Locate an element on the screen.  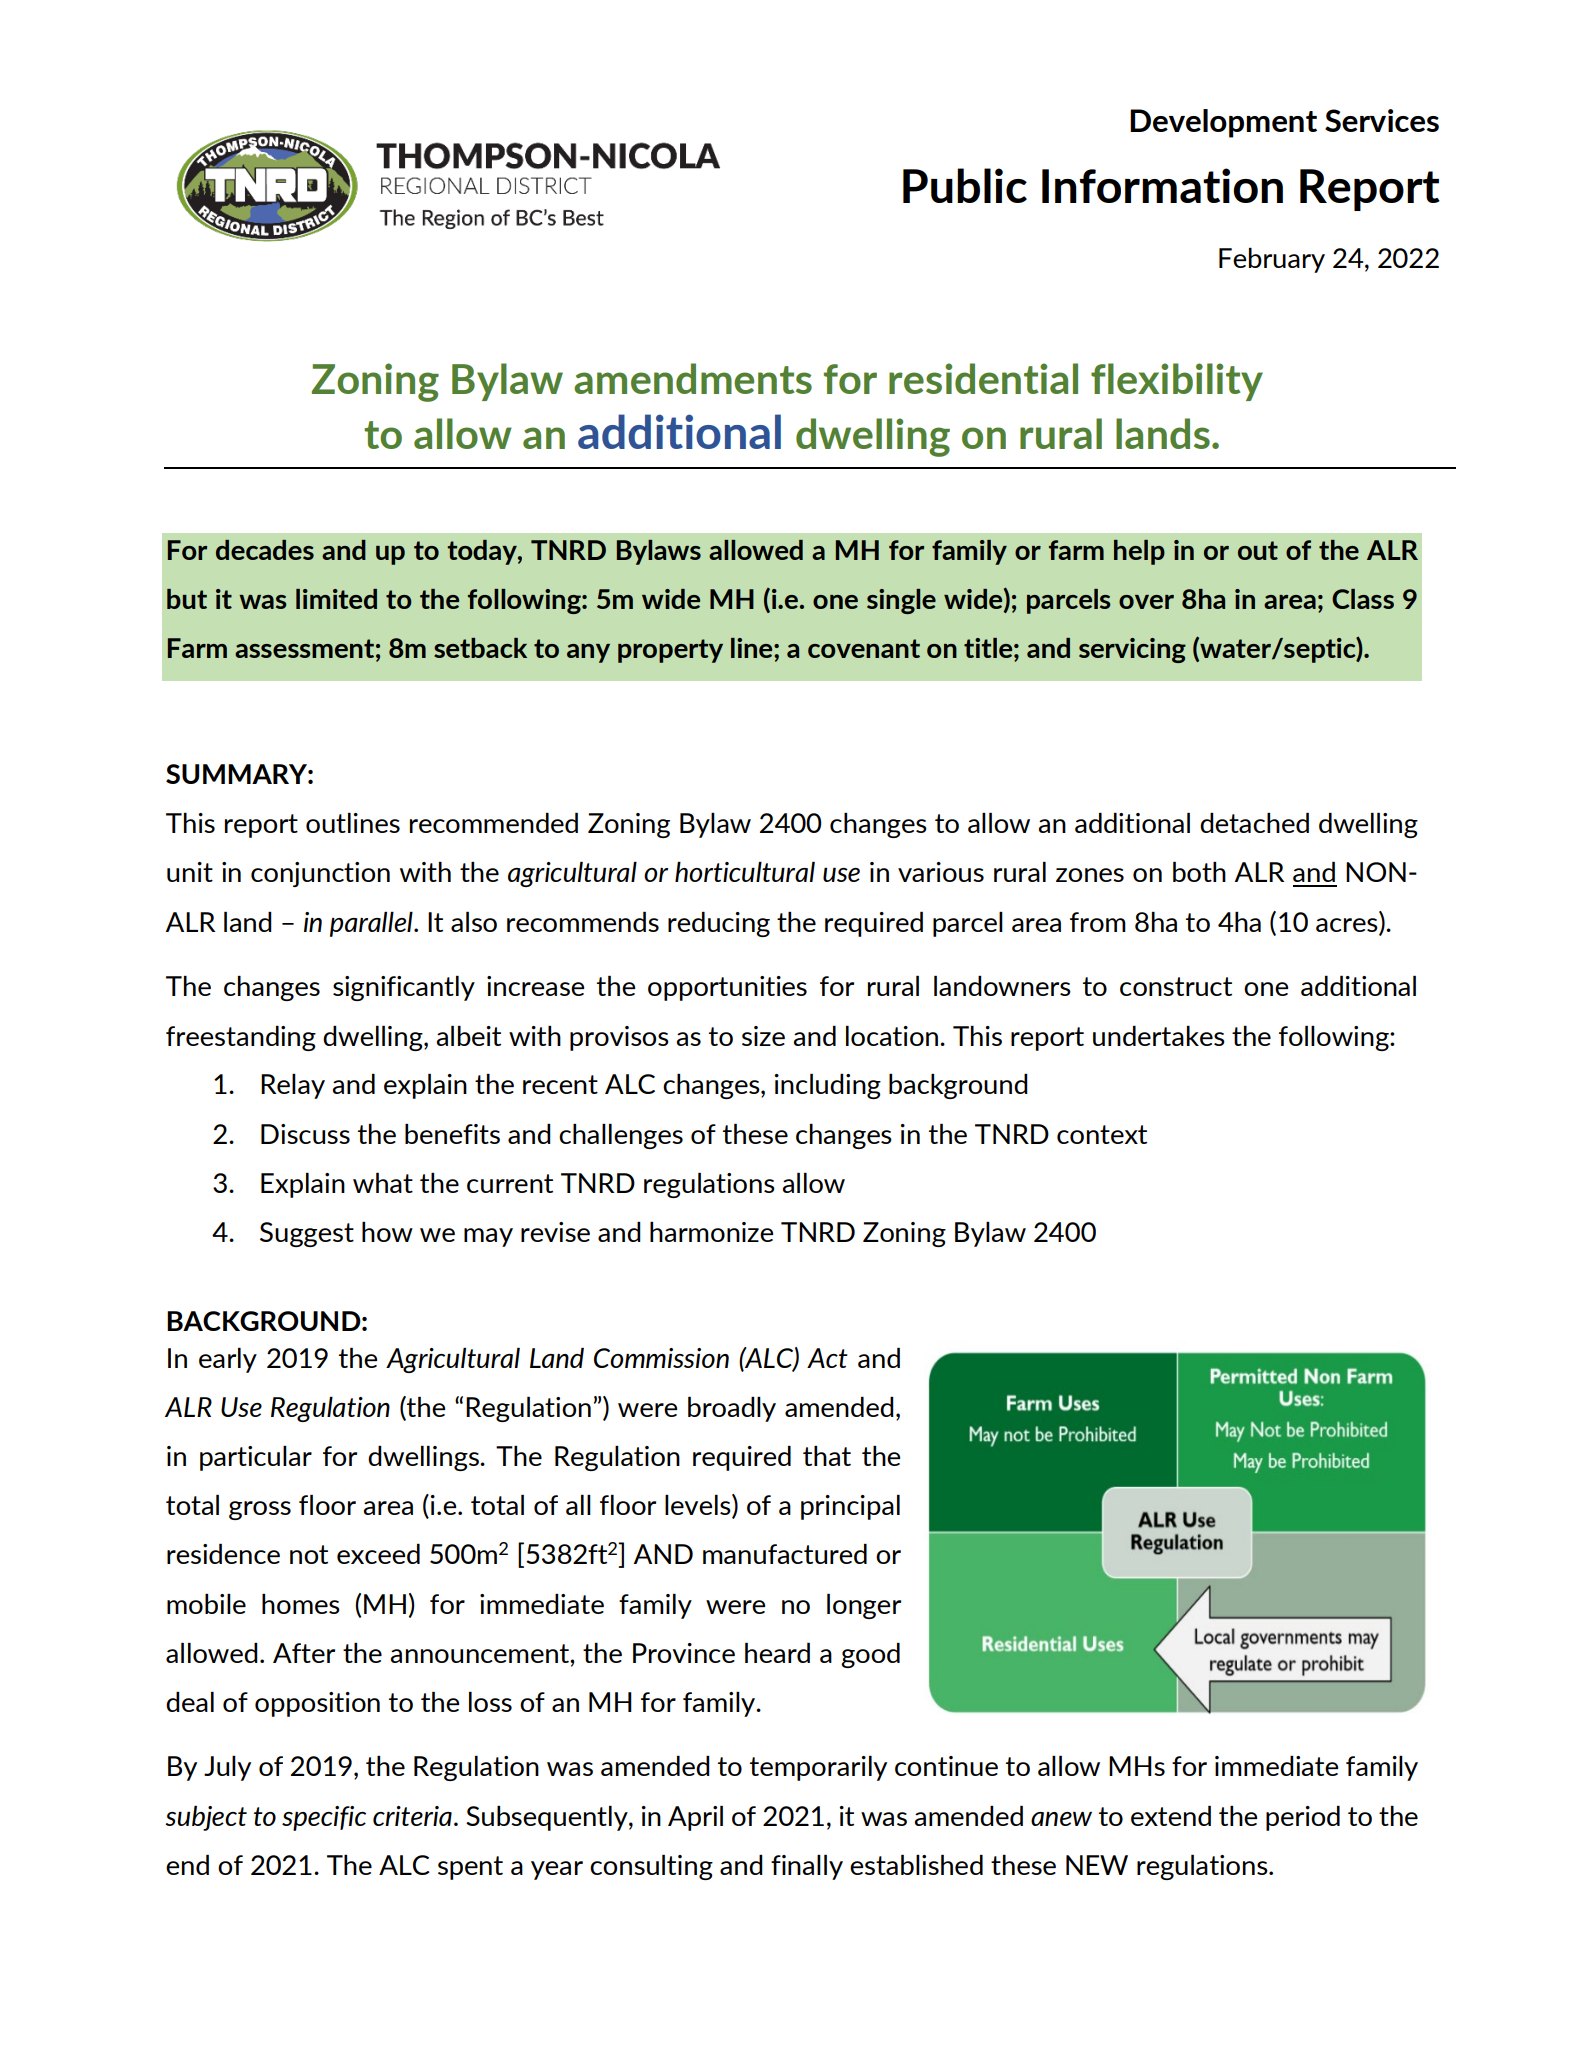
period is located at coordinates (1303, 1818).
